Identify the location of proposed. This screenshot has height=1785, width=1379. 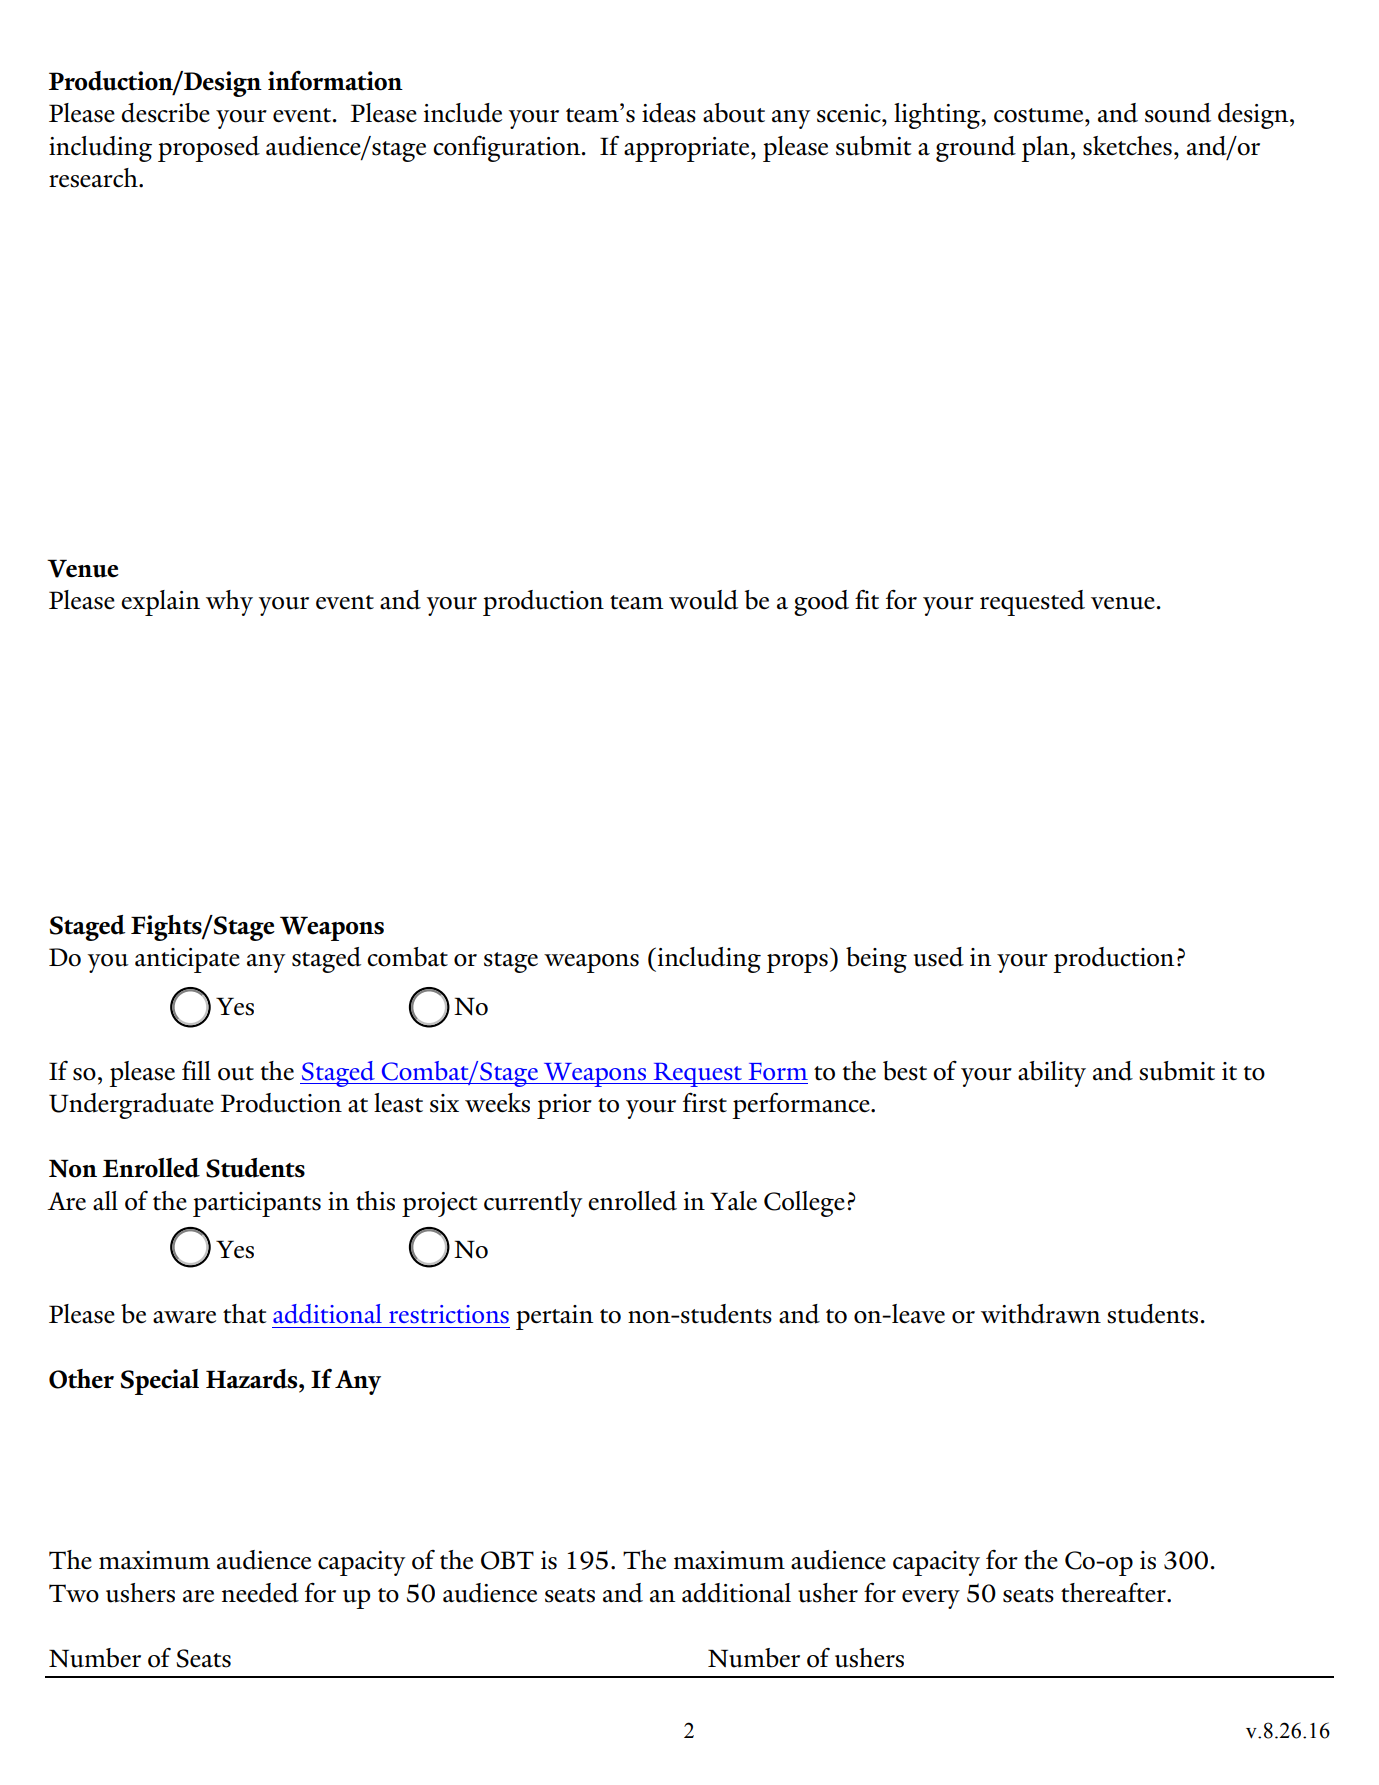
(209, 149).
